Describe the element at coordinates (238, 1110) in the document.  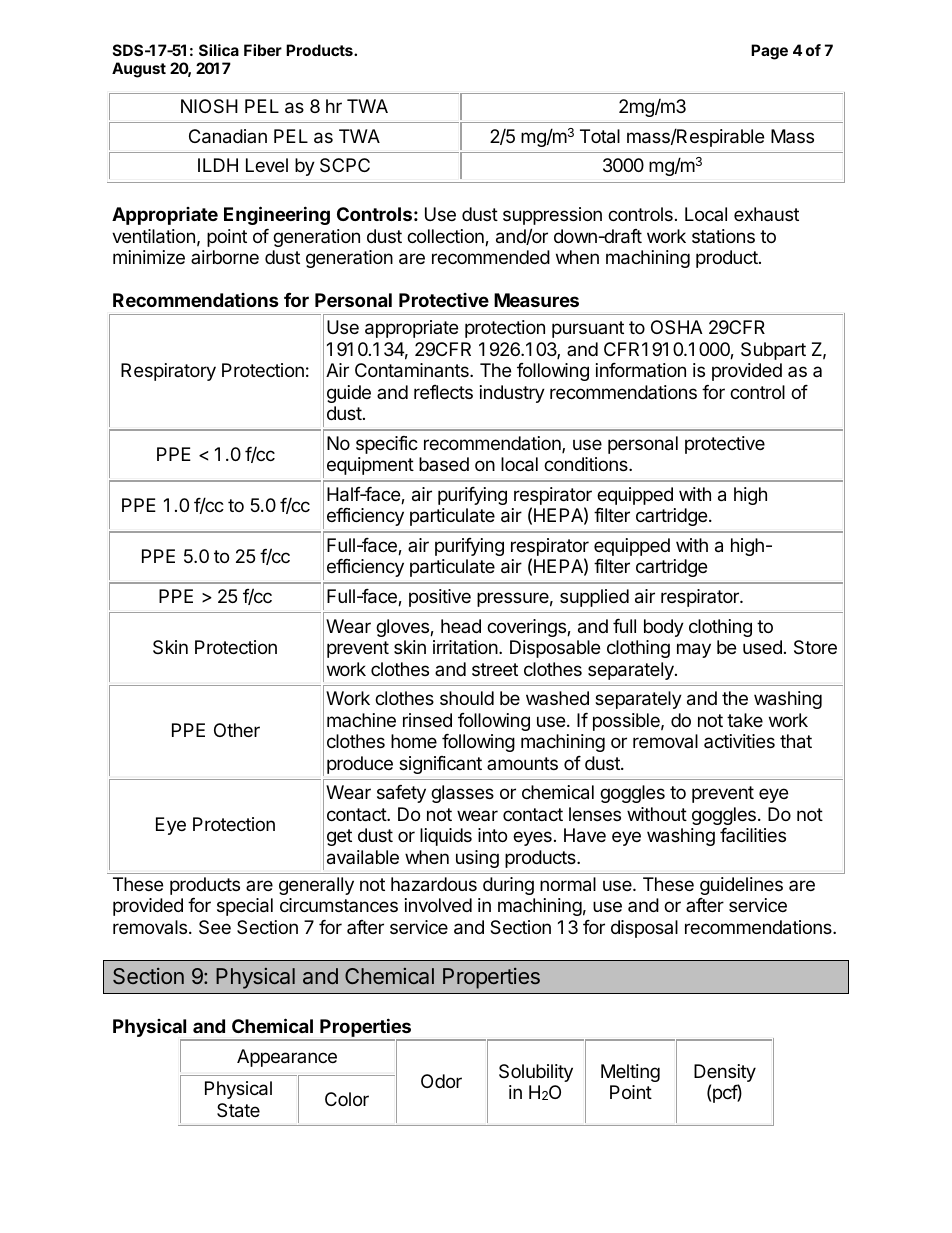
I see `State` at that location.
